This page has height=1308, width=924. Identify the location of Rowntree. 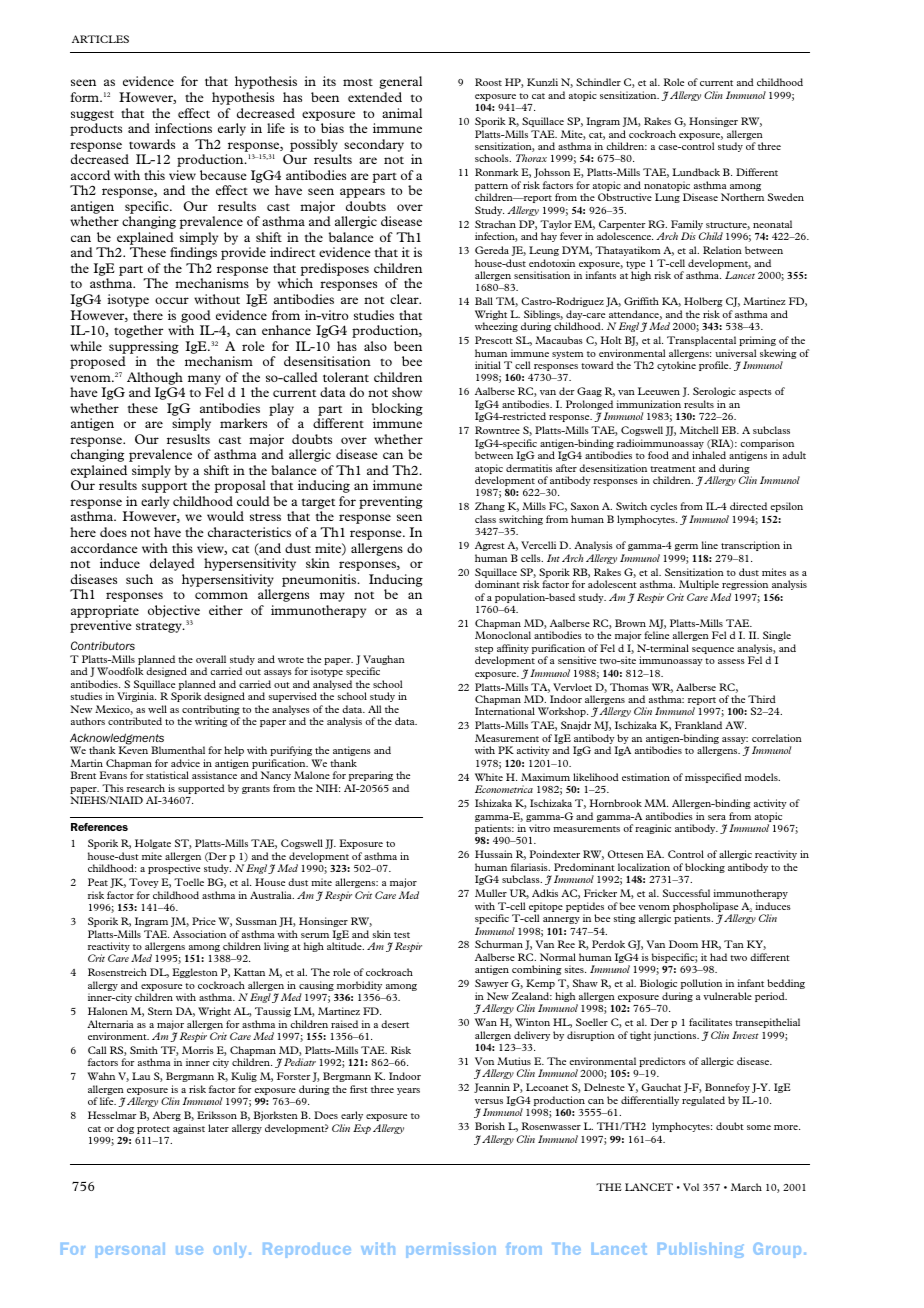
(497, 430).
